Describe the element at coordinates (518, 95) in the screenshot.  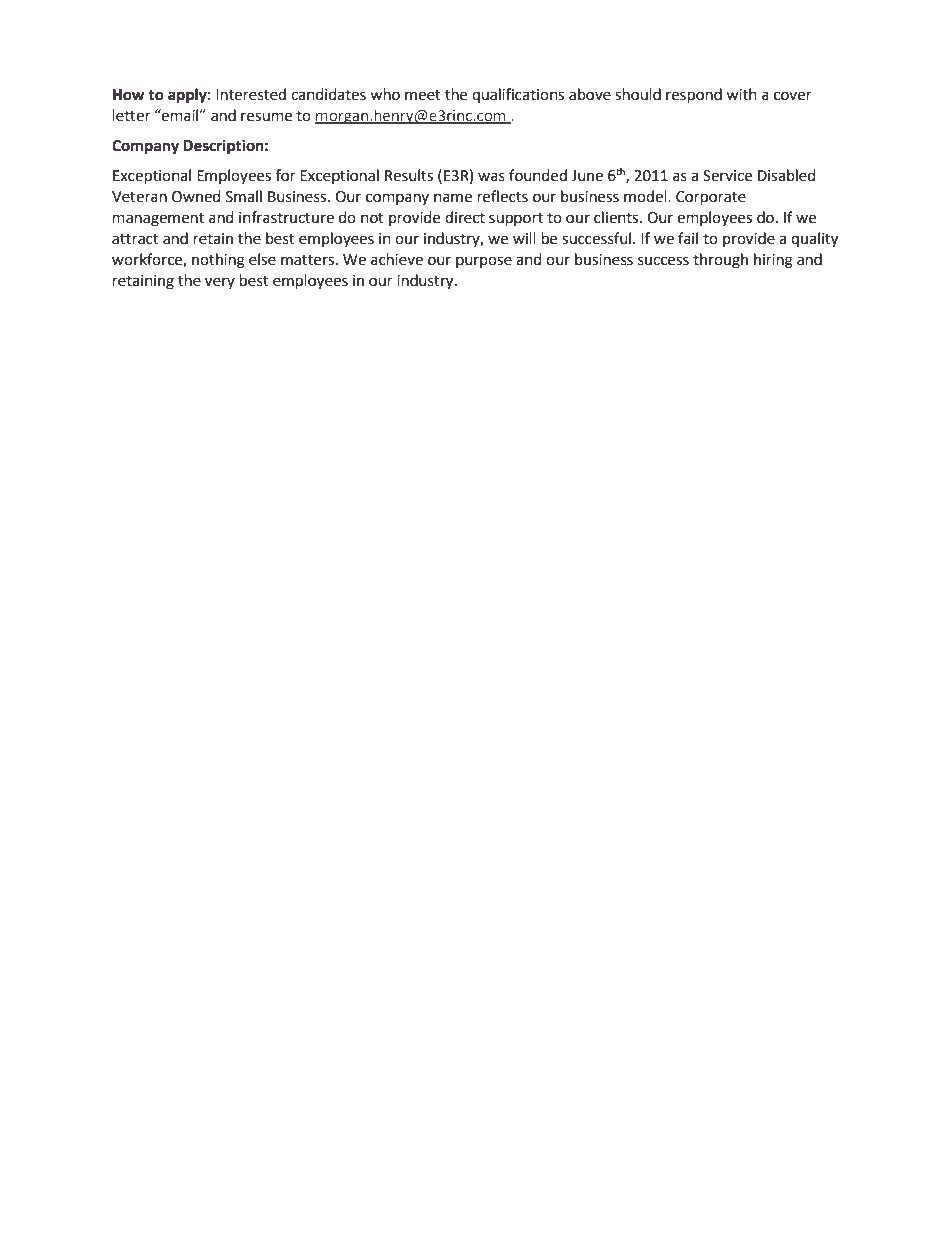
I see `qualifications` at that location.
